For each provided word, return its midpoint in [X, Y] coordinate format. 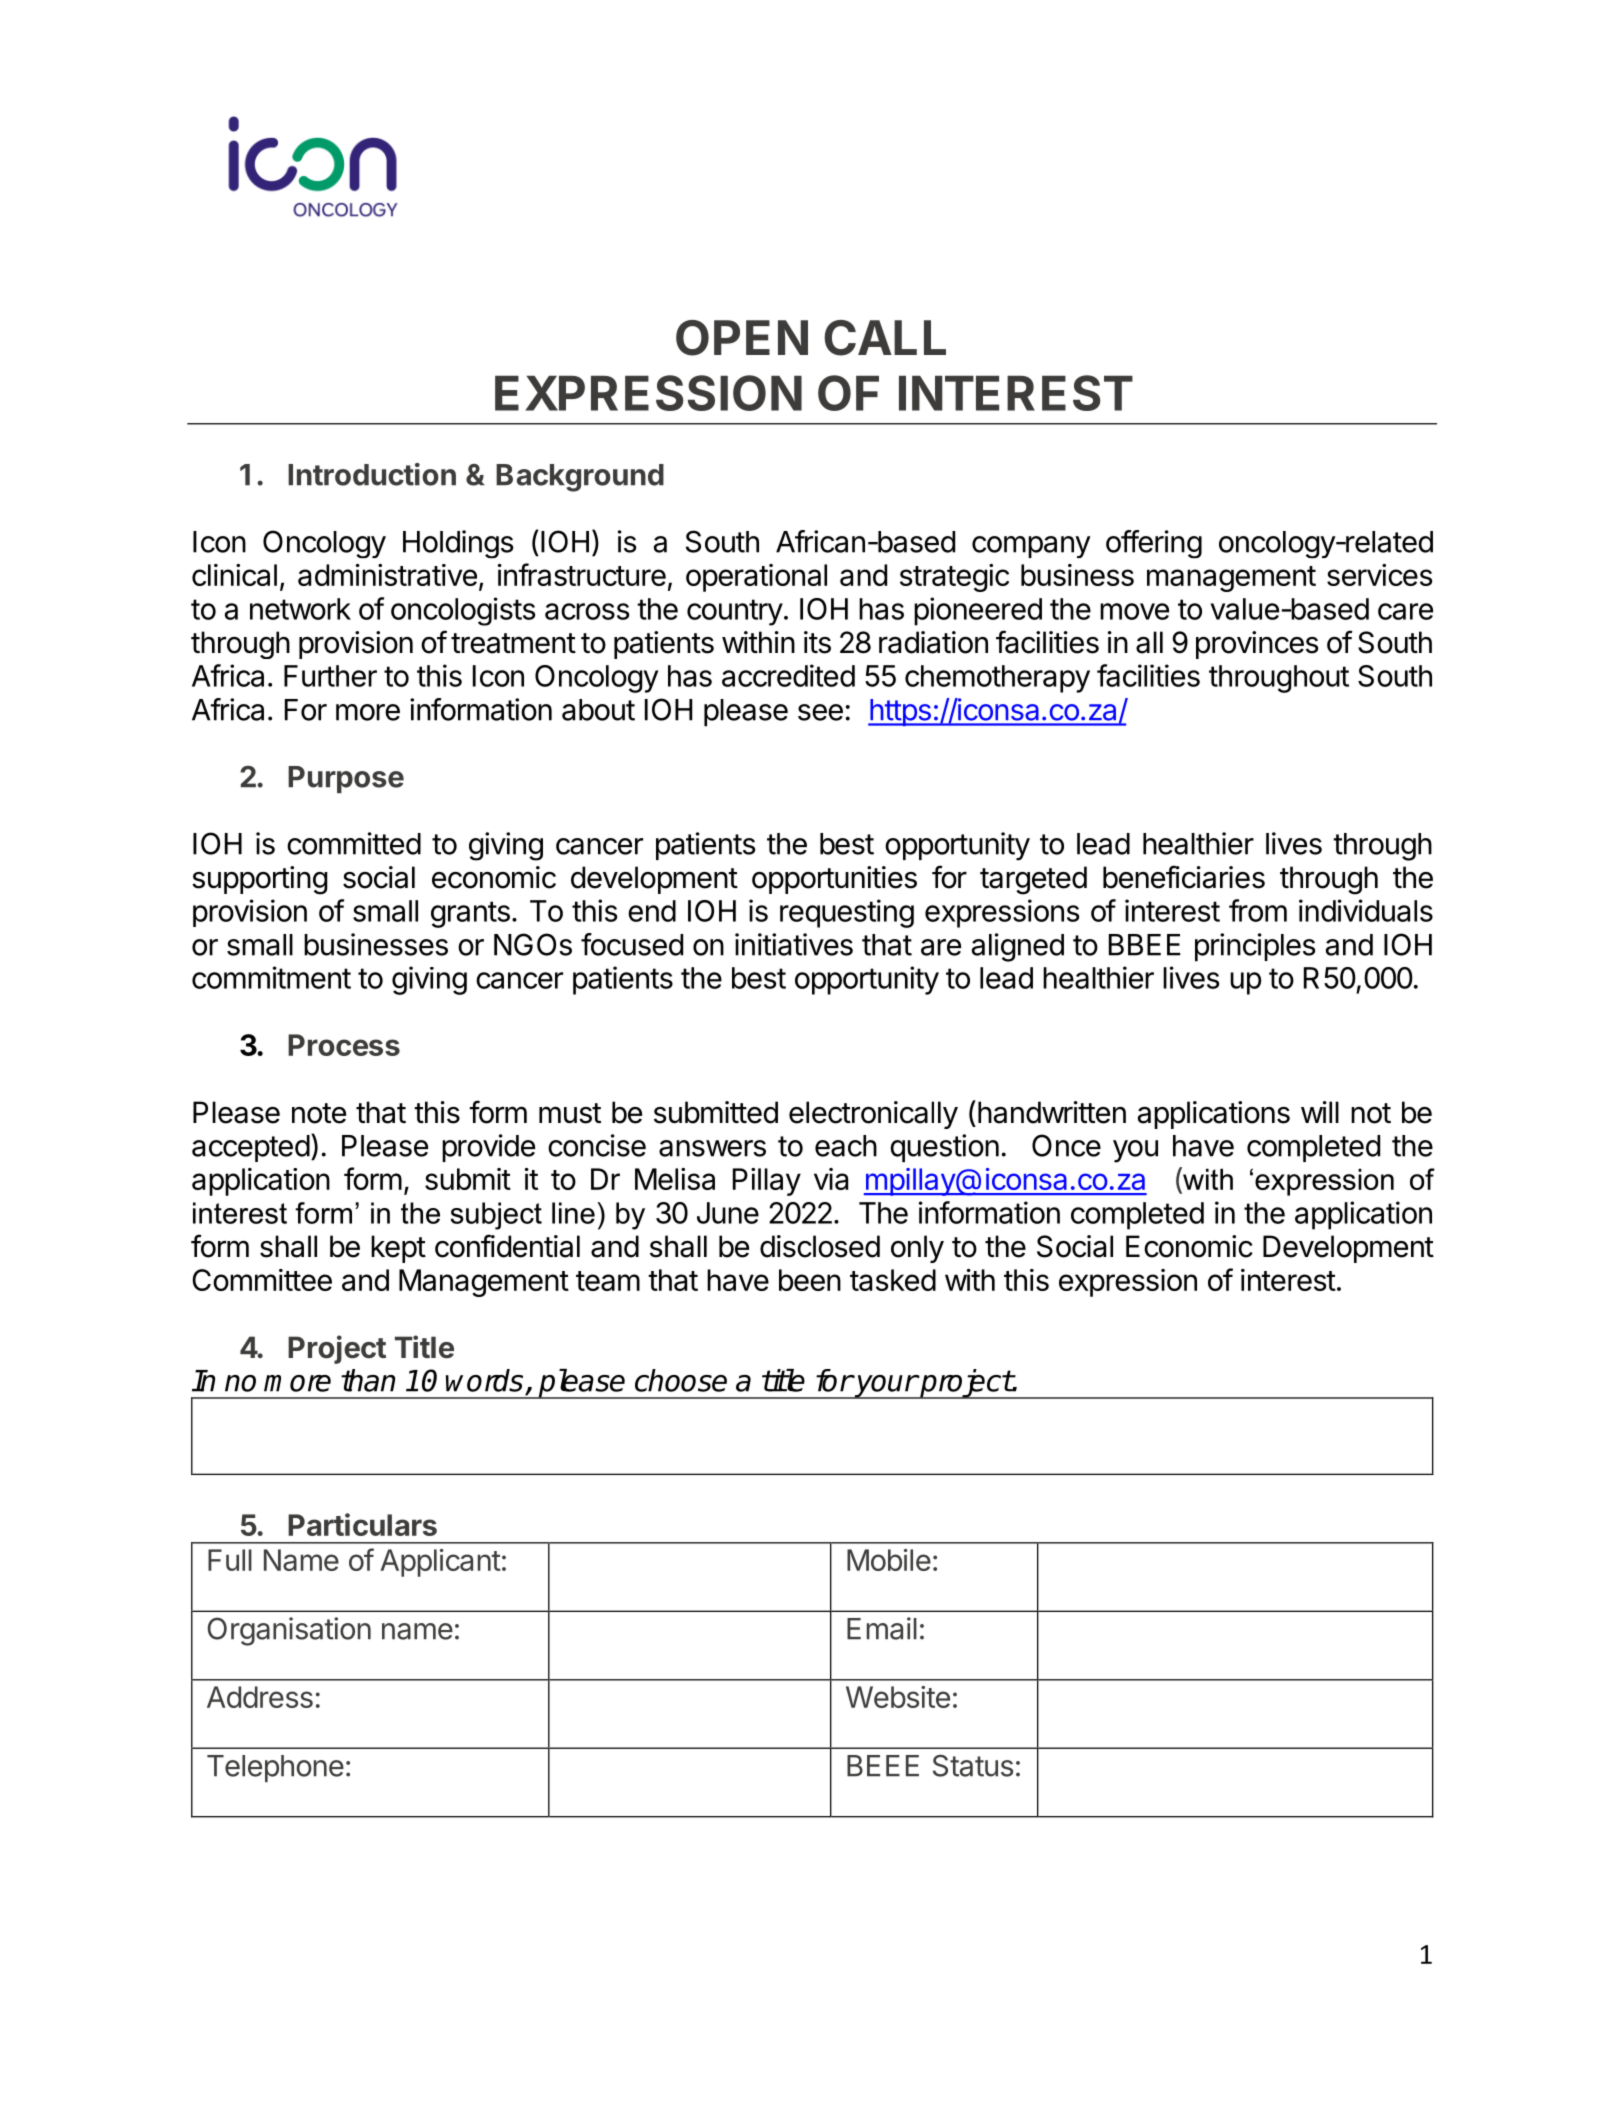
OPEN [742, 338]
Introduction [372, 474]
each [846, 1146]
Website [898, 1697]
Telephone [275, 1768]
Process [344, 1045]
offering [1154, 544]
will [1320, 1112]
